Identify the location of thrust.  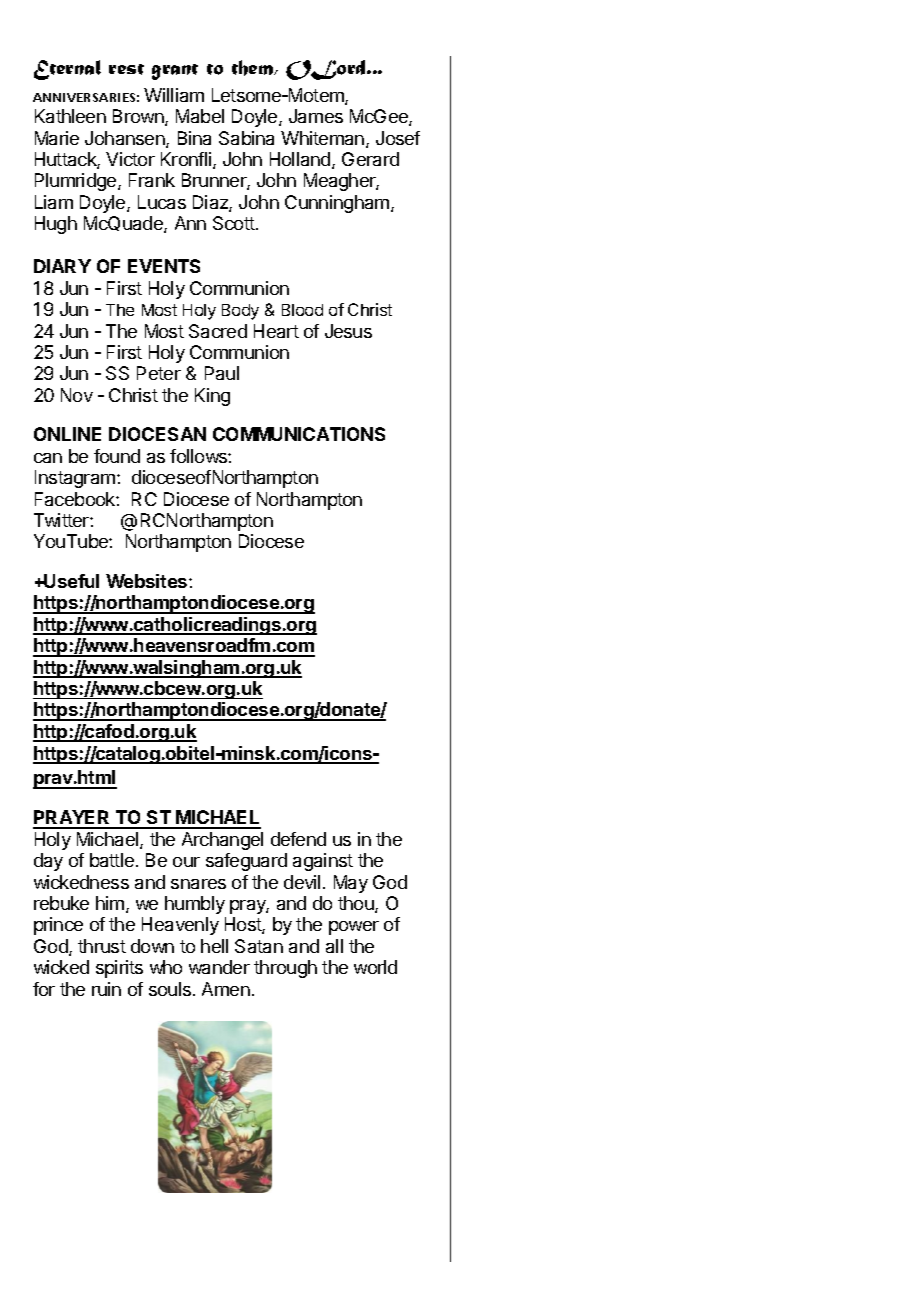
(102, 946).
